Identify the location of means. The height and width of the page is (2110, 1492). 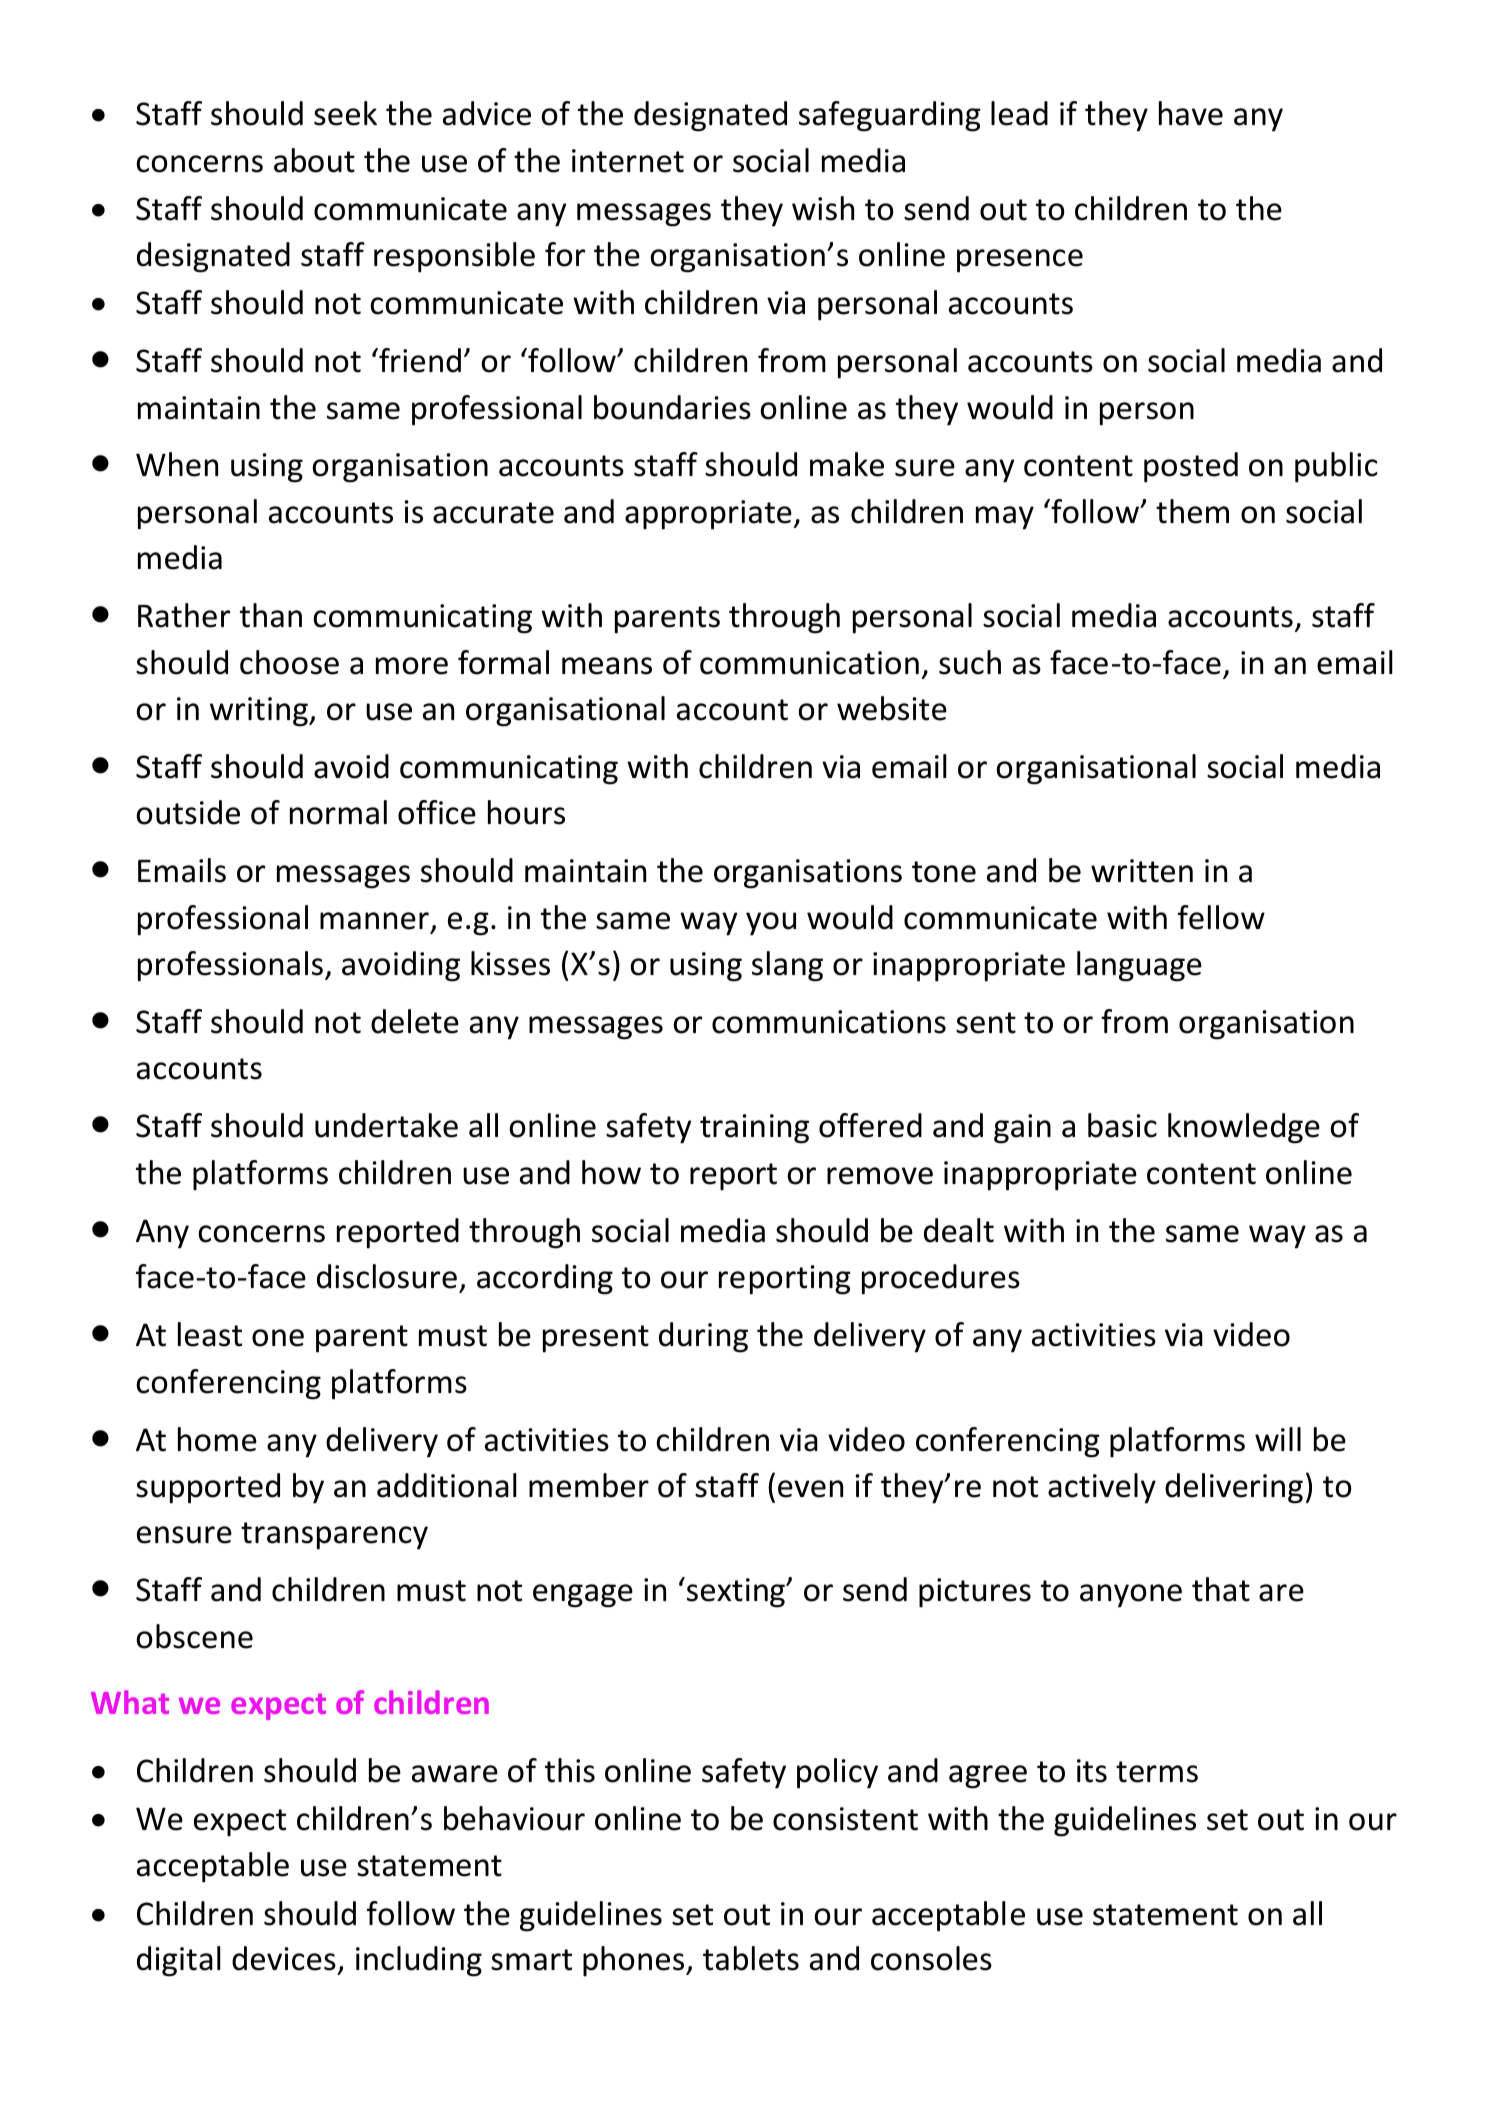
(607, 666).
